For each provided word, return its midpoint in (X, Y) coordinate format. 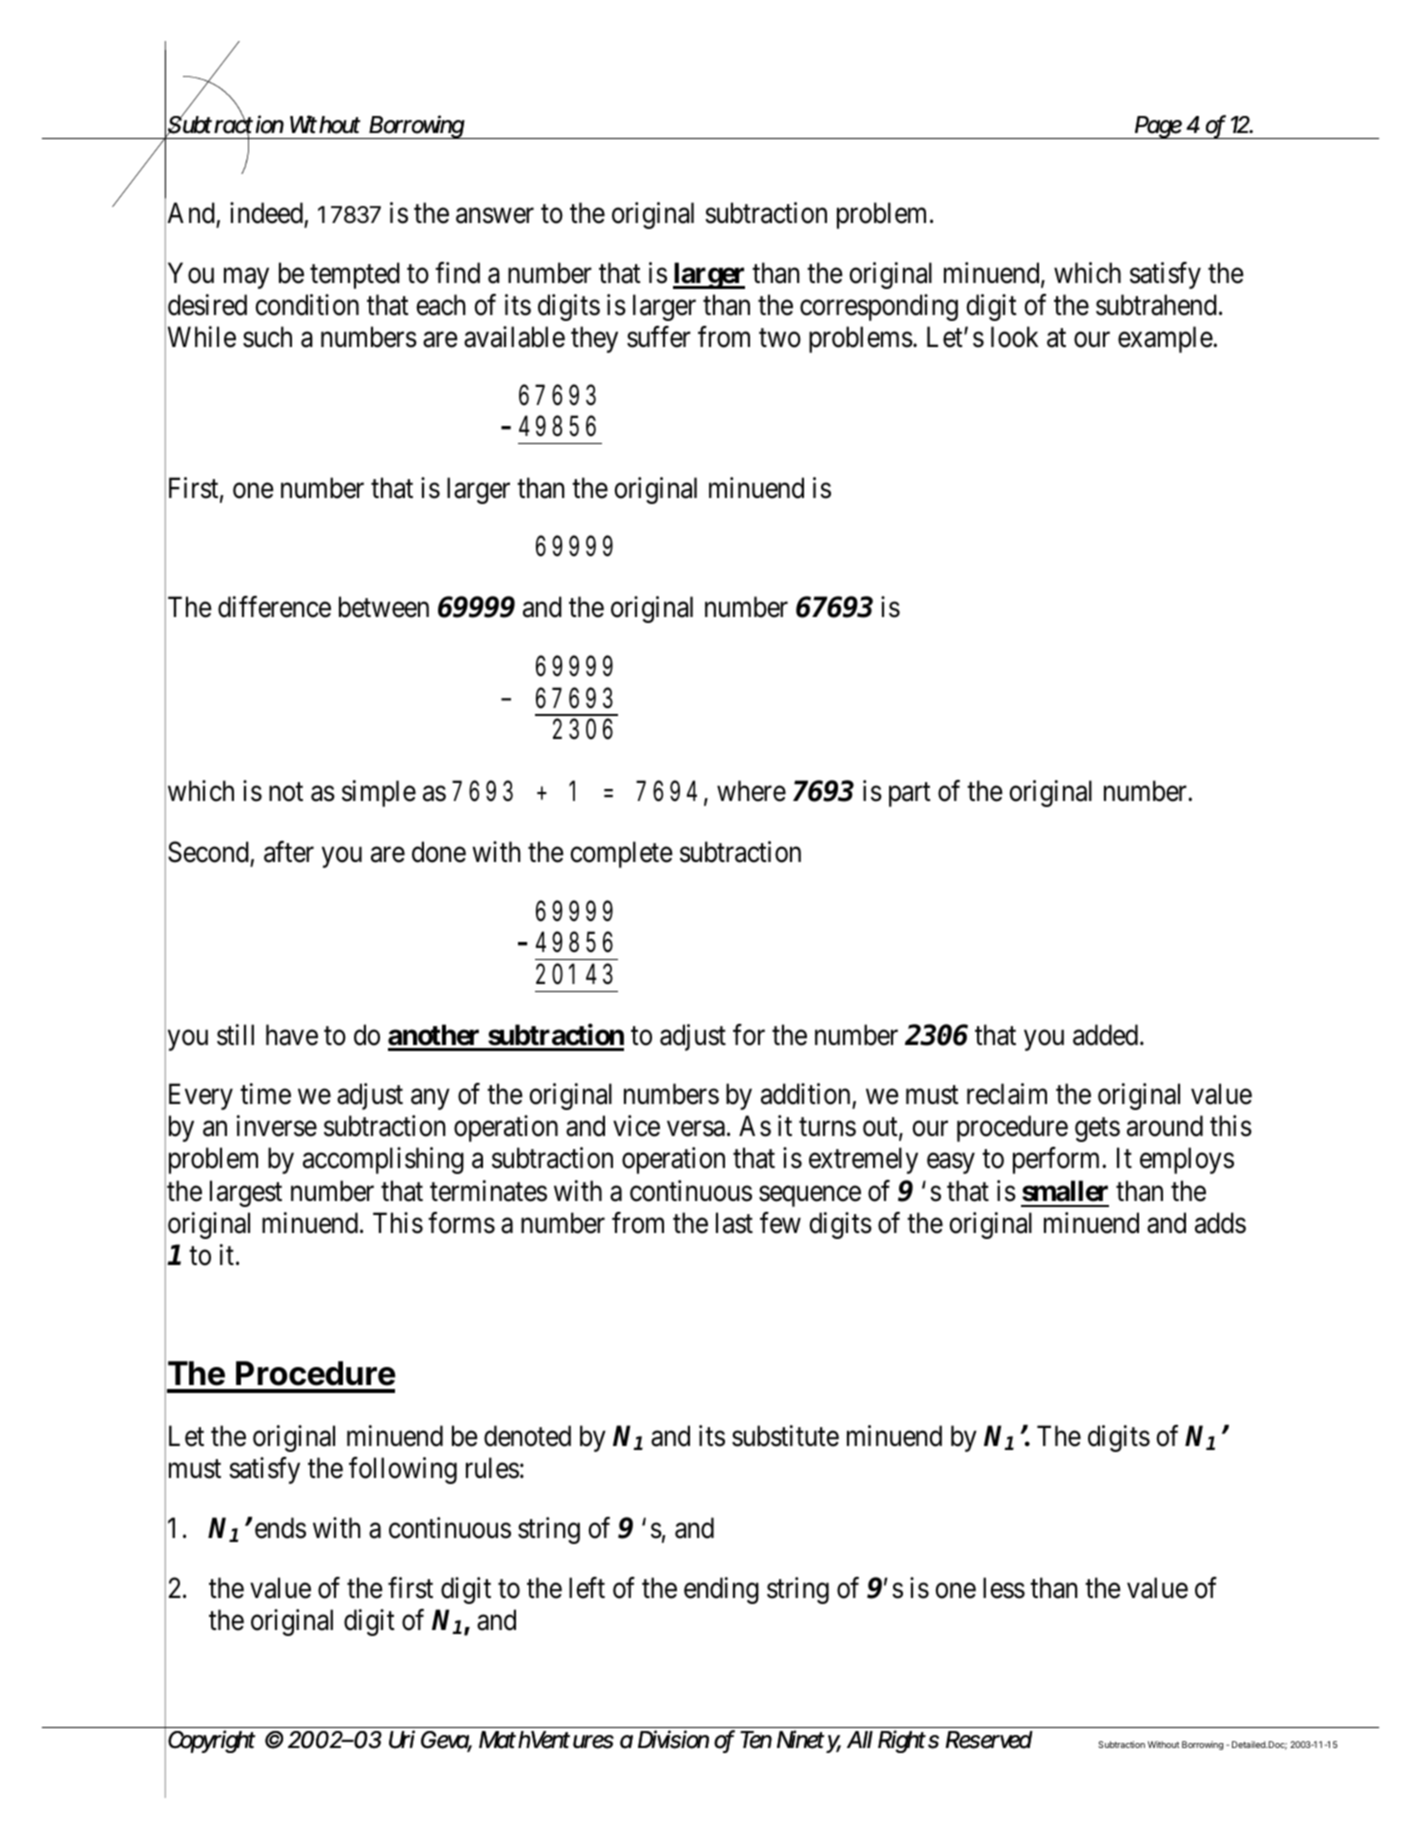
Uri (402, 1739)
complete (621, 854)
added (1107, 1035)
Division (673, 1739)
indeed (266, 213)
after (289, 852)
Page (1158, 127)
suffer (659, 337)
